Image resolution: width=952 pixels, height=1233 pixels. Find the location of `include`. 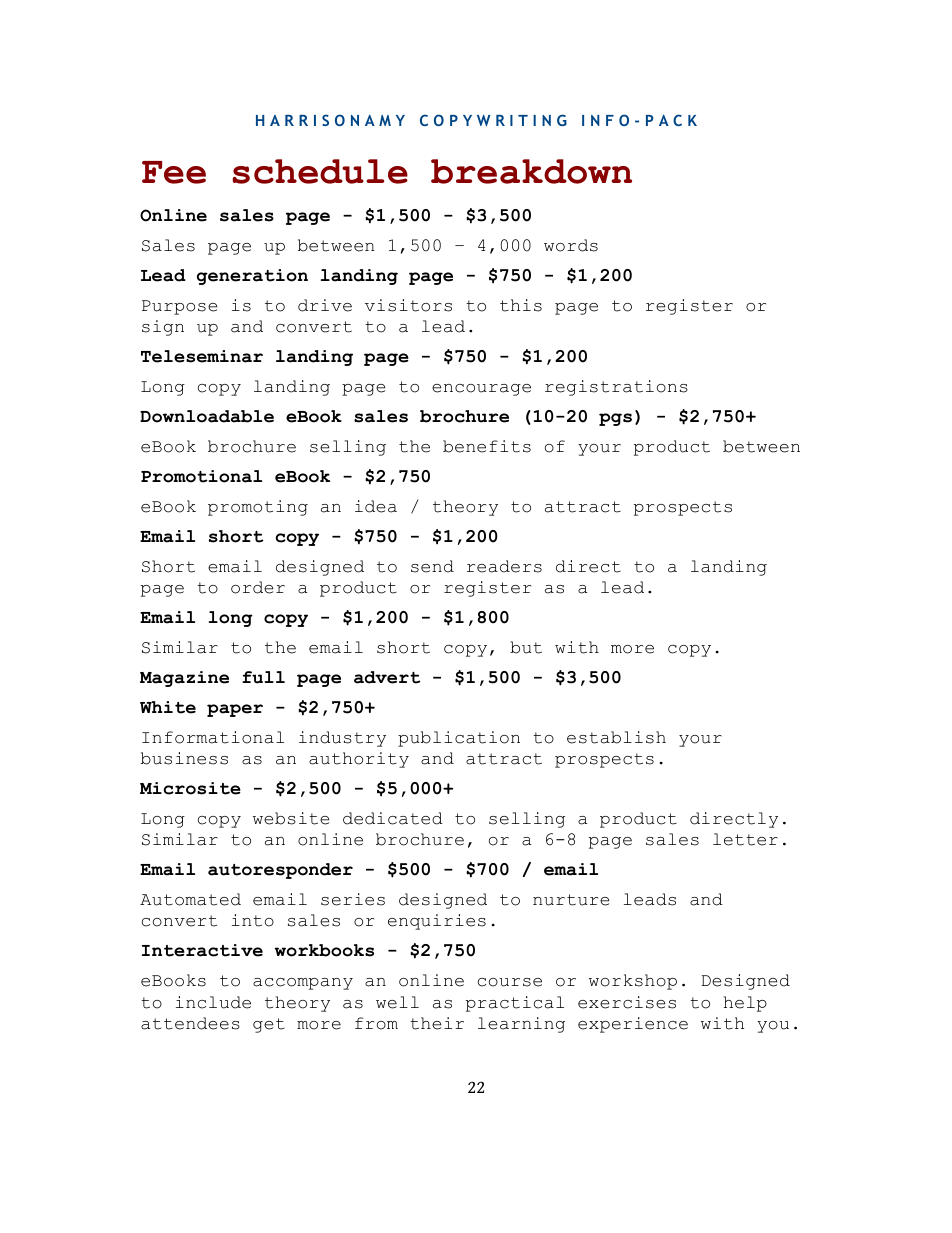

include is located at coordinates (213, 1002).
